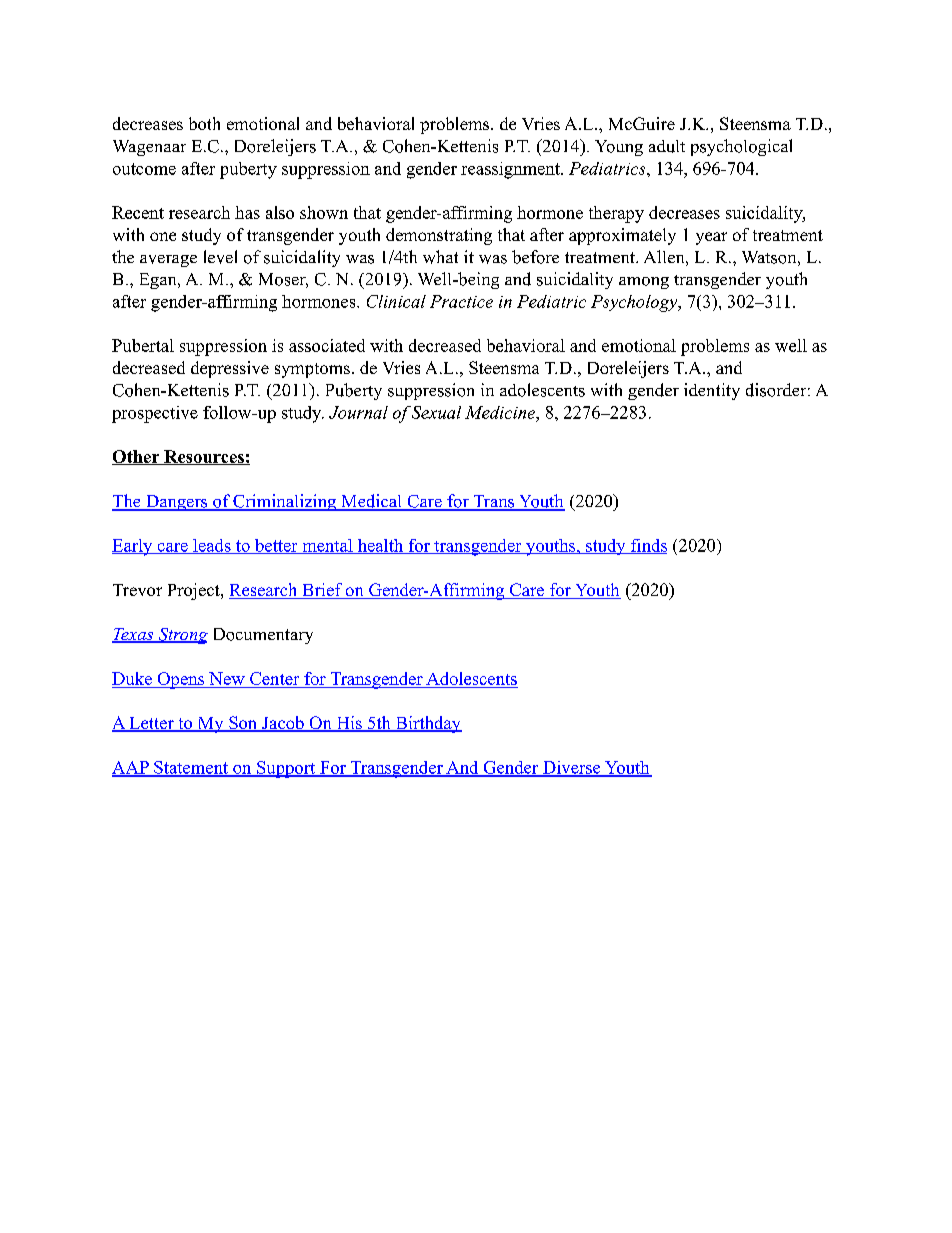 This page has width=952, height=1233. I want to click on Resources, so click(204, 457).
